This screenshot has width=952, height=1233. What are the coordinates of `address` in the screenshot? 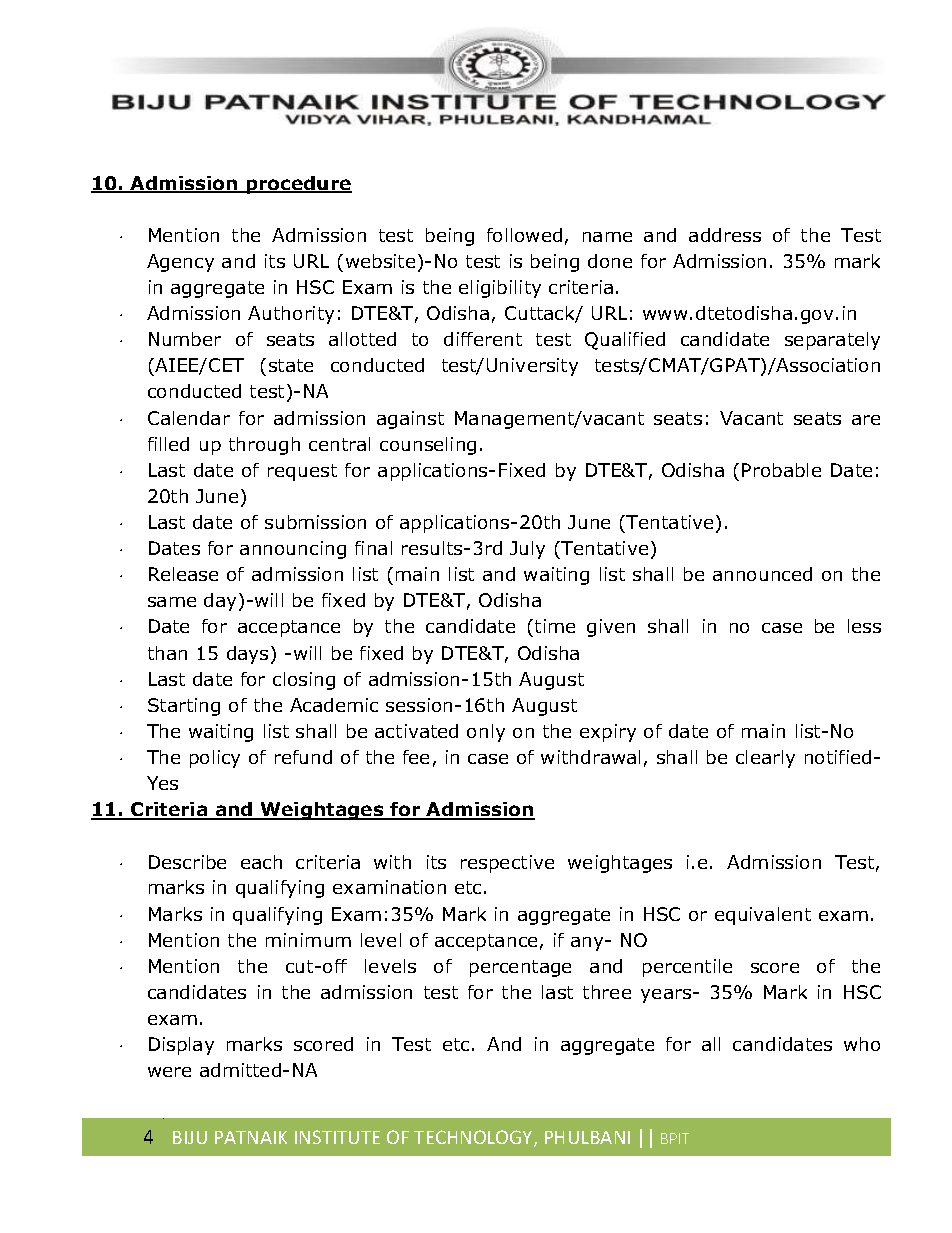 It's located at (725, 235).
